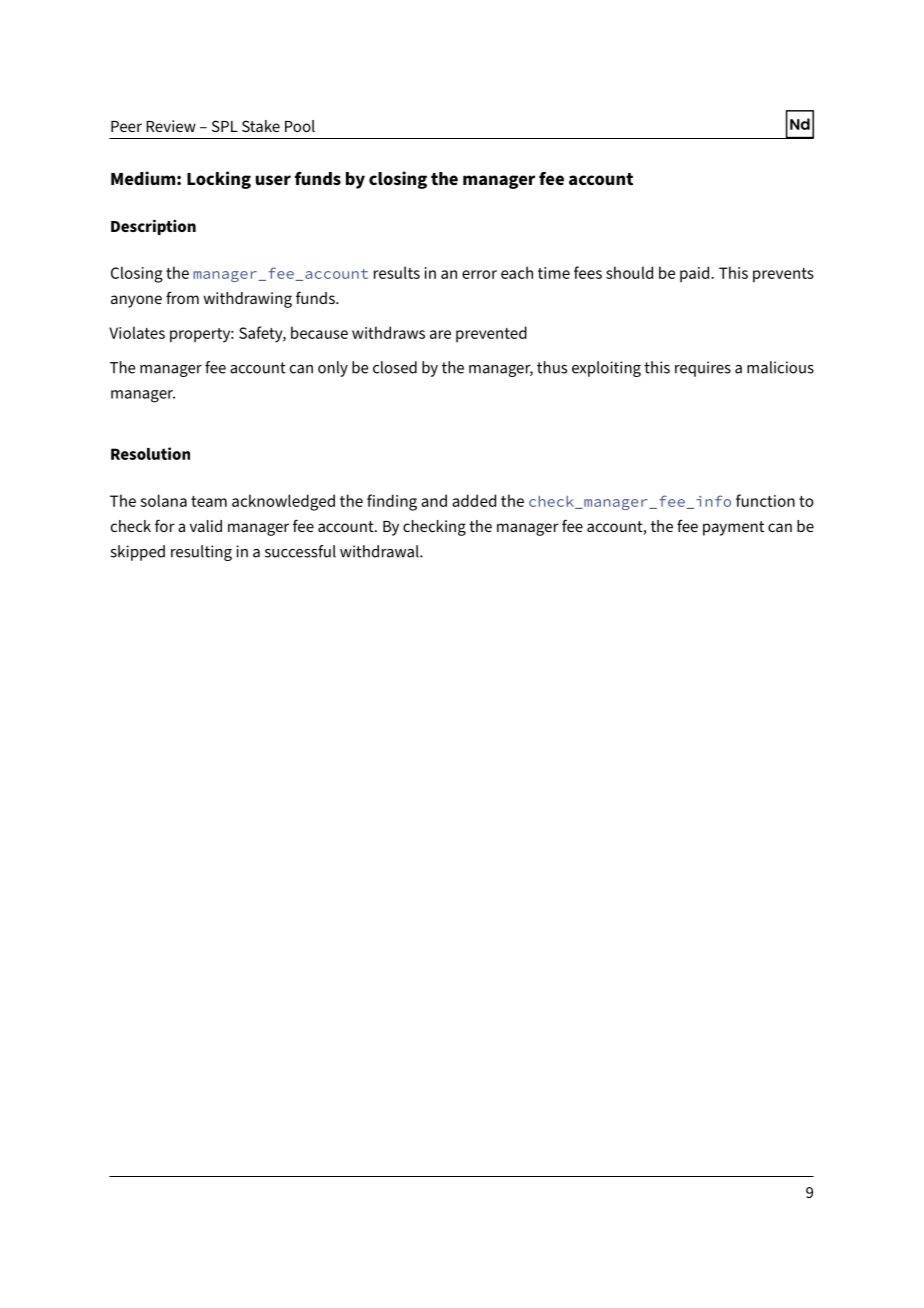 Image resolution: width=924 pixels, height=1308 pixels. I want to click on payment, so click(733, 528).
